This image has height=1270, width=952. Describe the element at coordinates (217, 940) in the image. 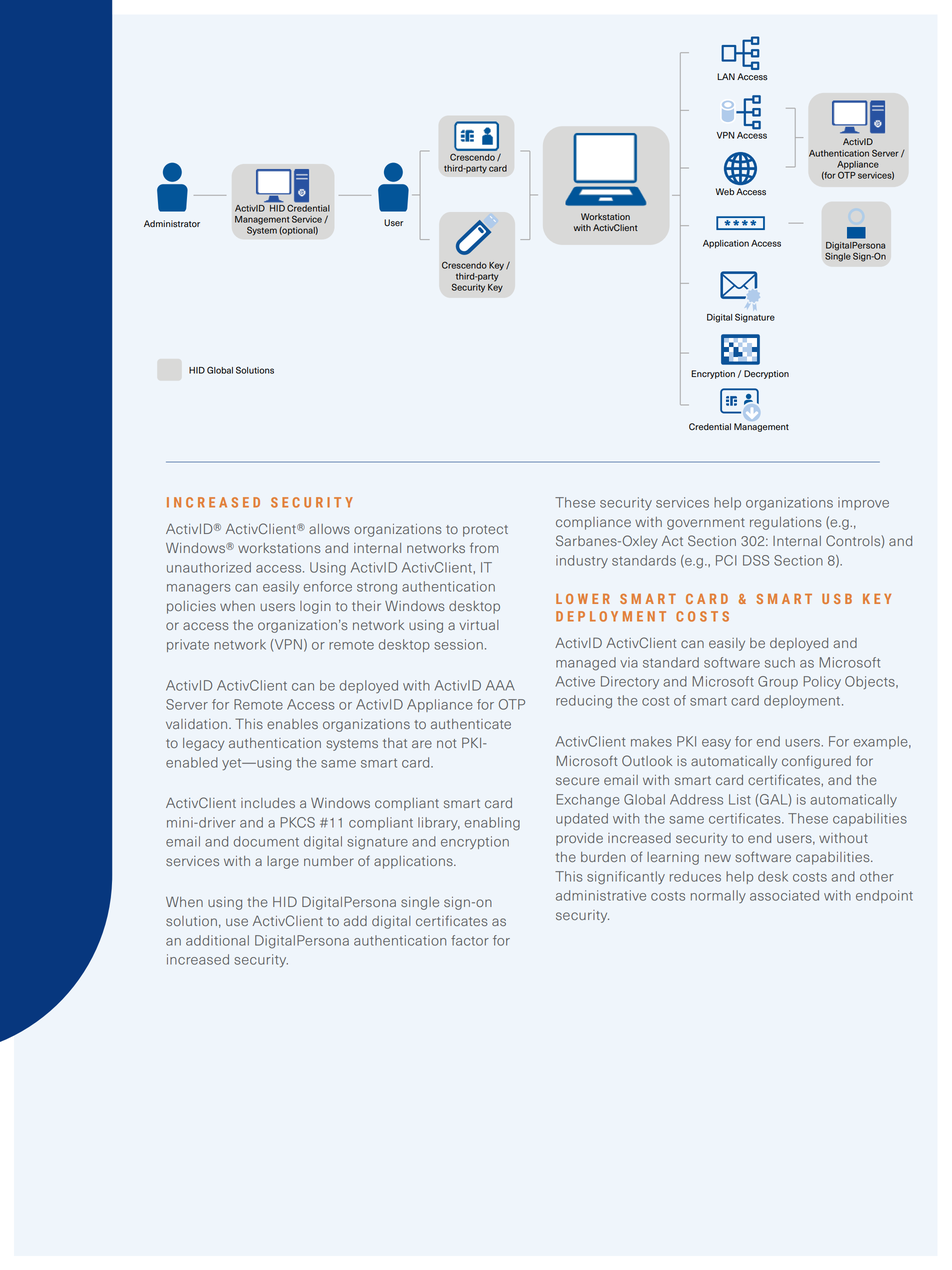

I see `additional` at that location.
